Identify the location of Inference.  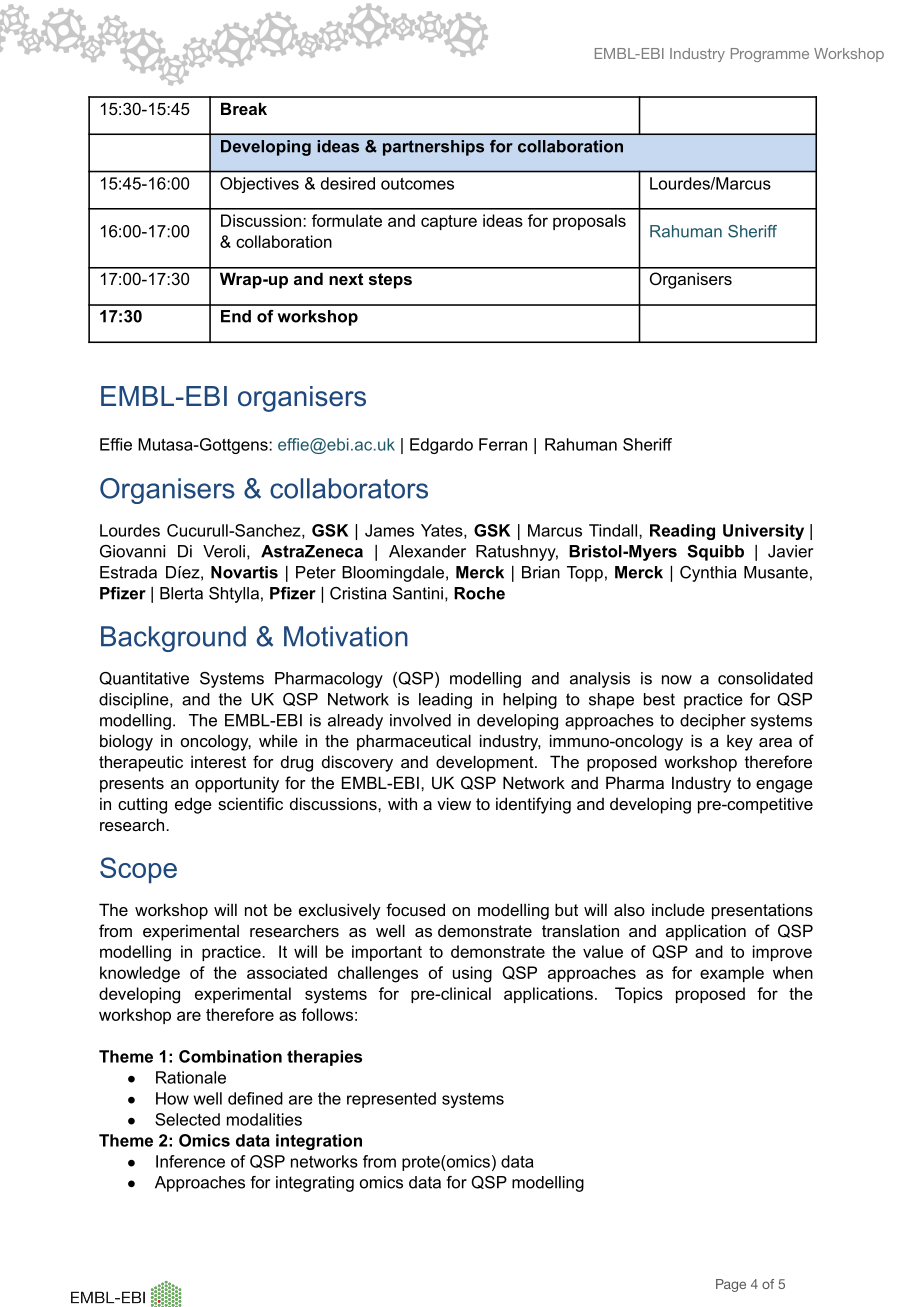
(190, 1161).
